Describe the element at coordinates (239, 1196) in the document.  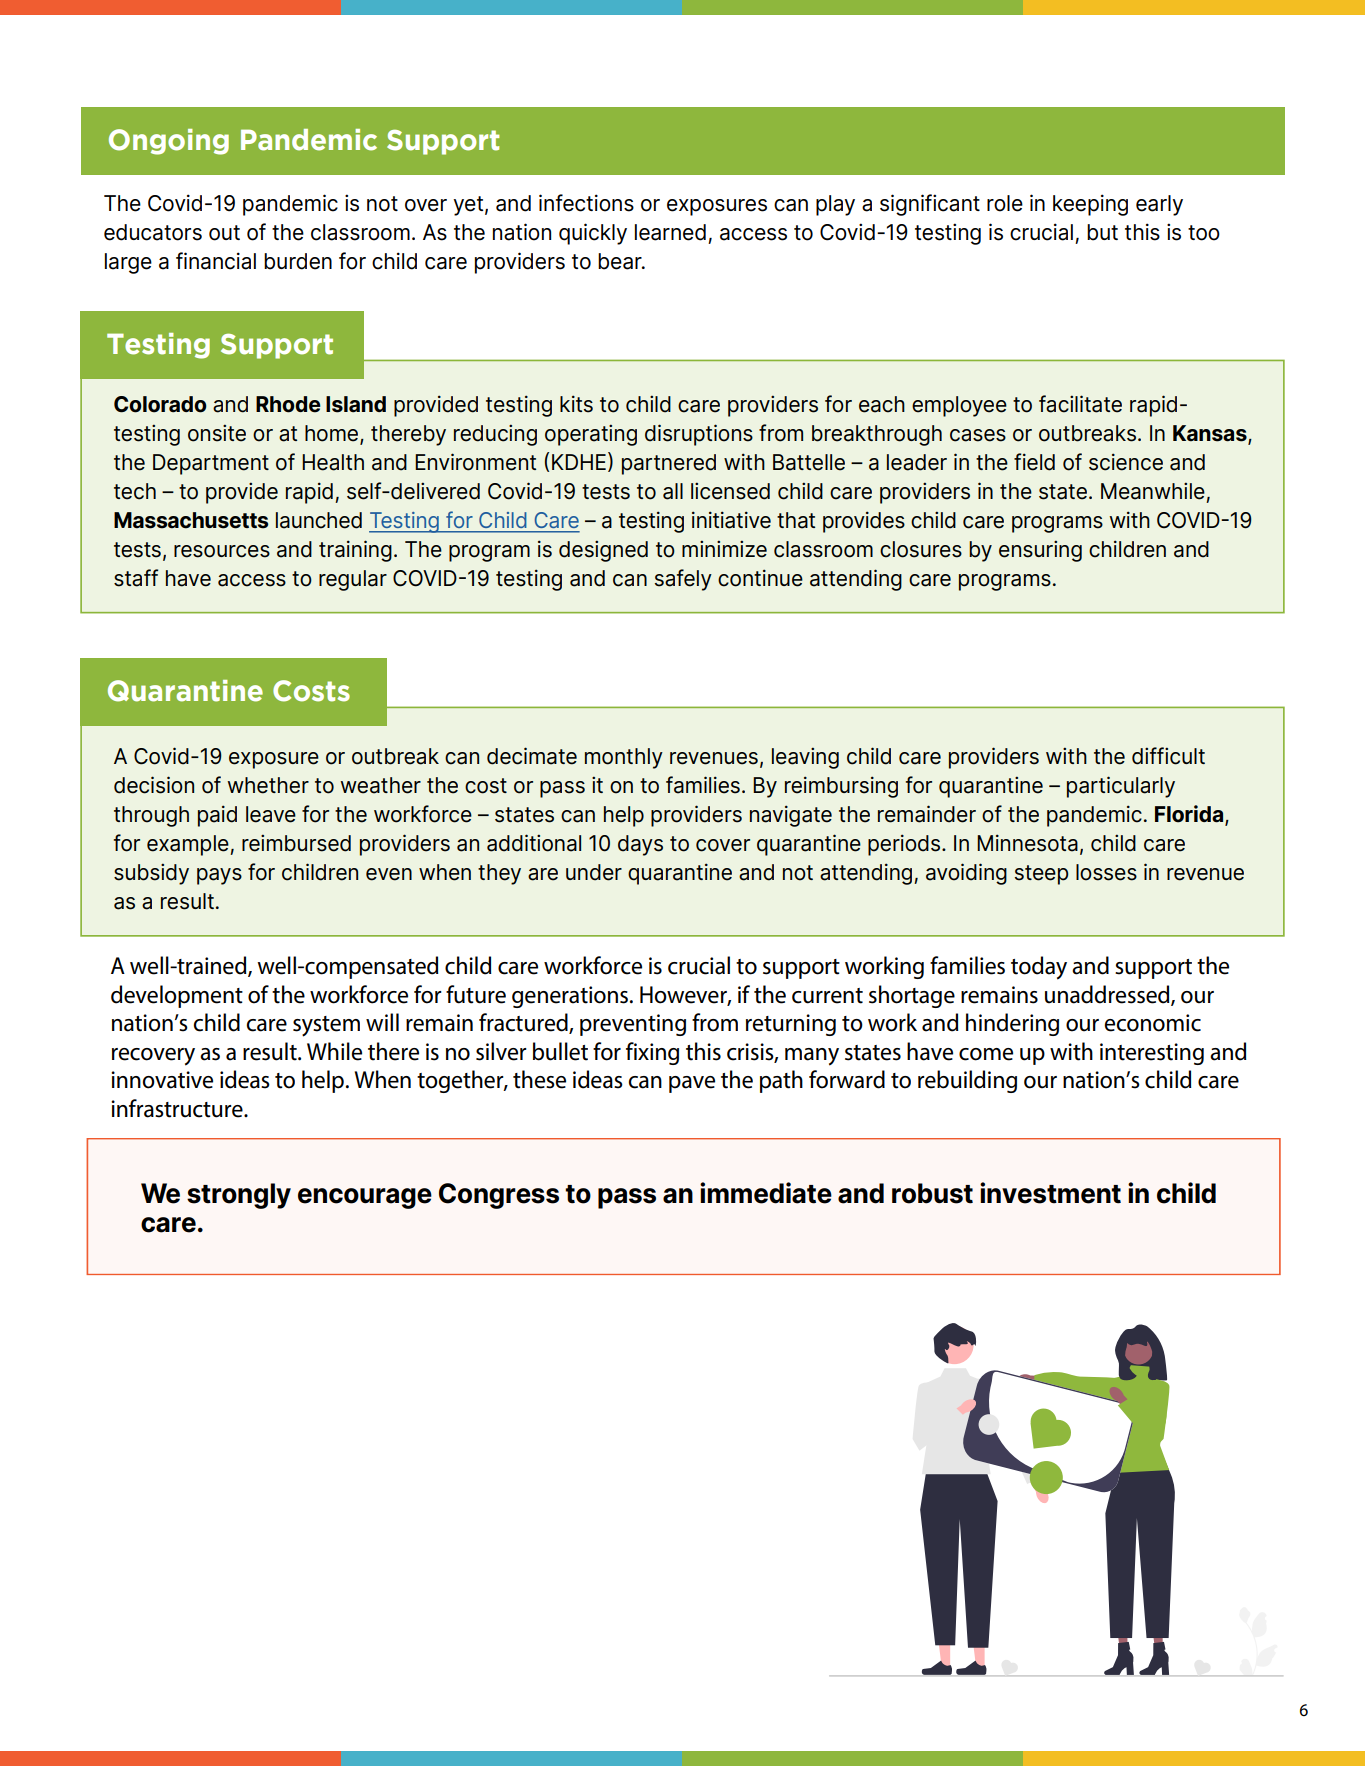
I see `strongly` at that location.
